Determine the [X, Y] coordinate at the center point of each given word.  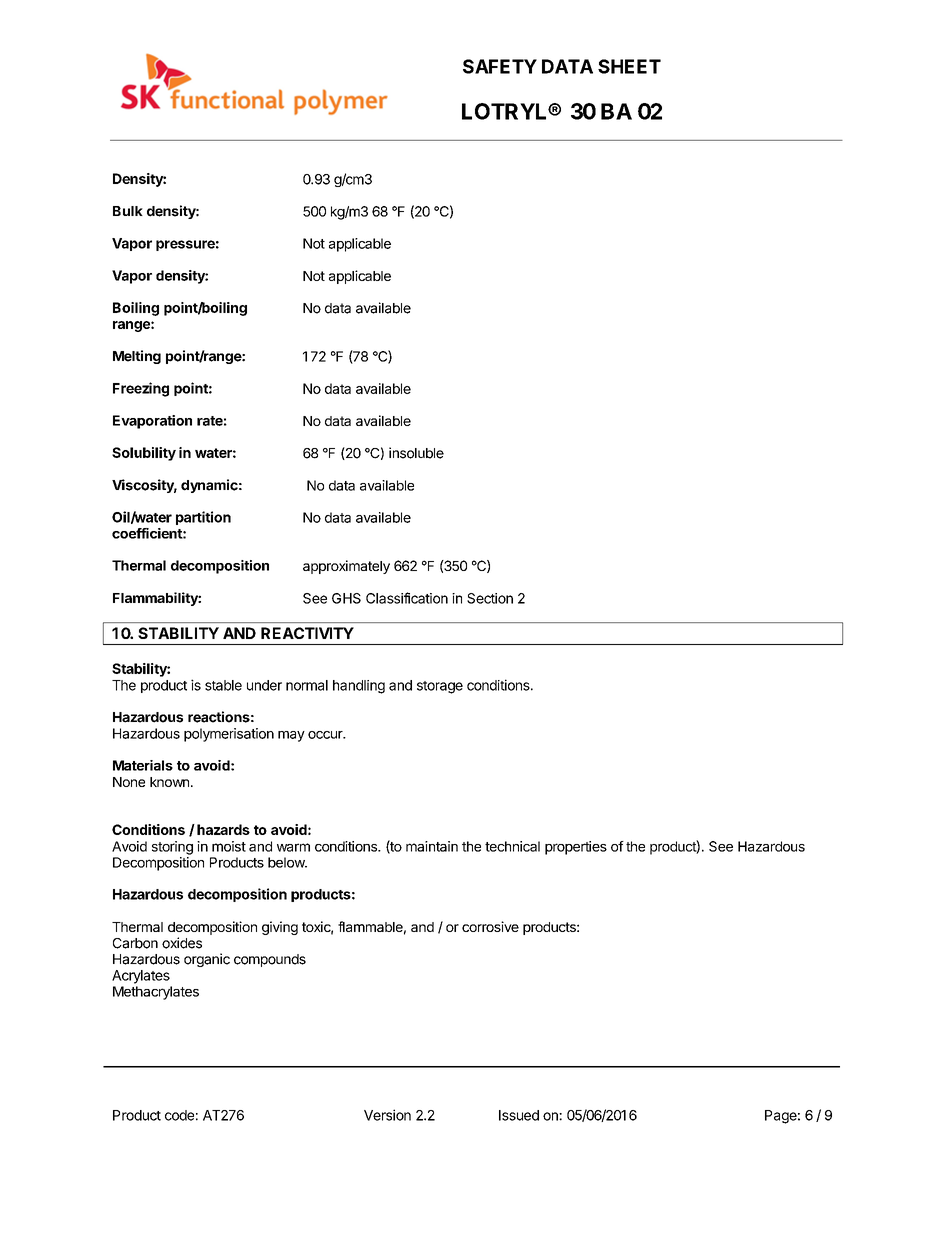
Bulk [128, 211]
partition [203, 518]
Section [490, 598]
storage [440, 687]
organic [207, 960]
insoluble [416, 453]
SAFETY [500, 66]
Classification [407, 598]
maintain [432, 846]
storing [172, 848]
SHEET [629, 66]
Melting [137, 357]
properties [576, 848]
